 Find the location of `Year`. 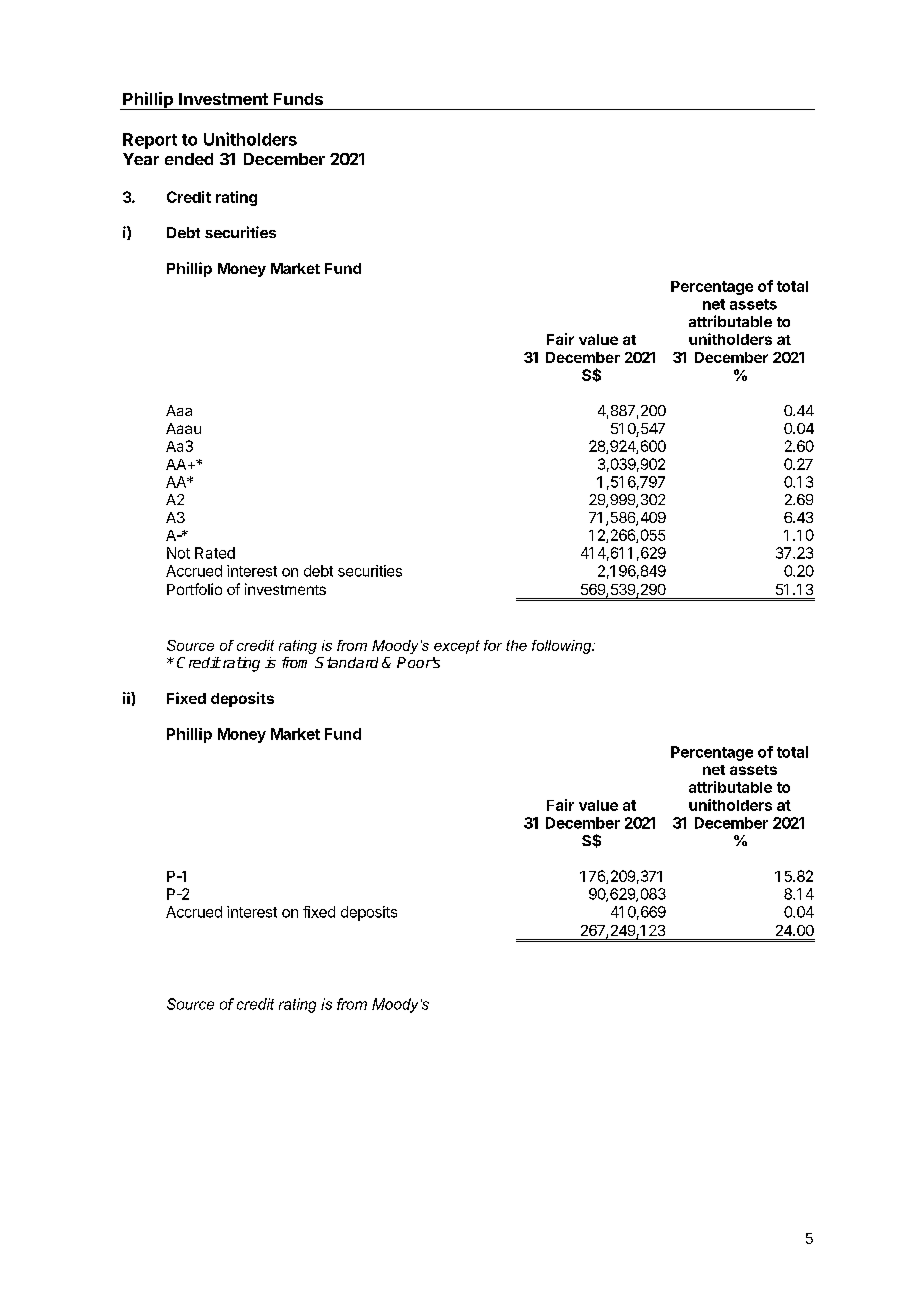

Year is located at coordinates (141, 159).
